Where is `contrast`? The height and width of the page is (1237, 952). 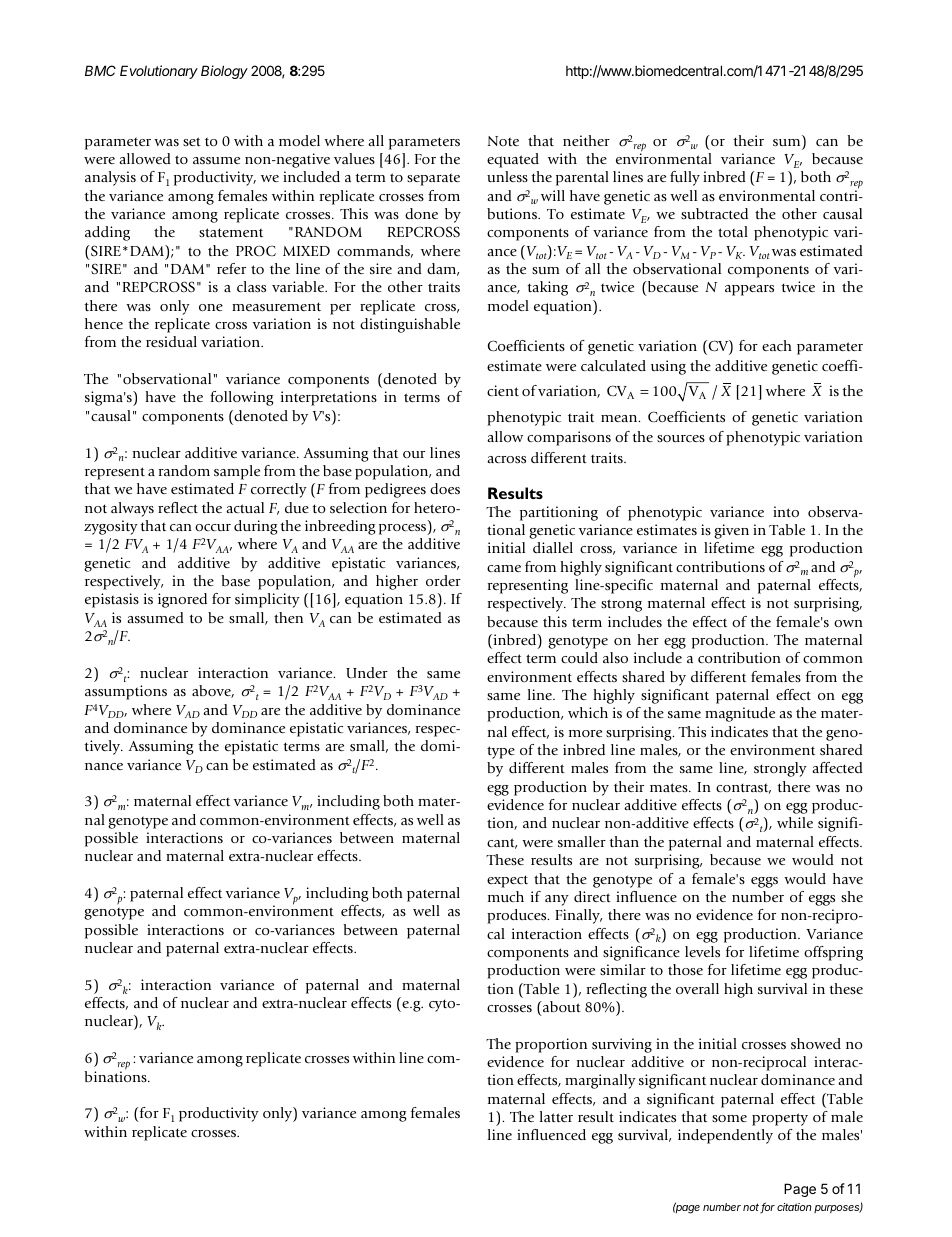
contrast is located at coordinates (743, 788).
